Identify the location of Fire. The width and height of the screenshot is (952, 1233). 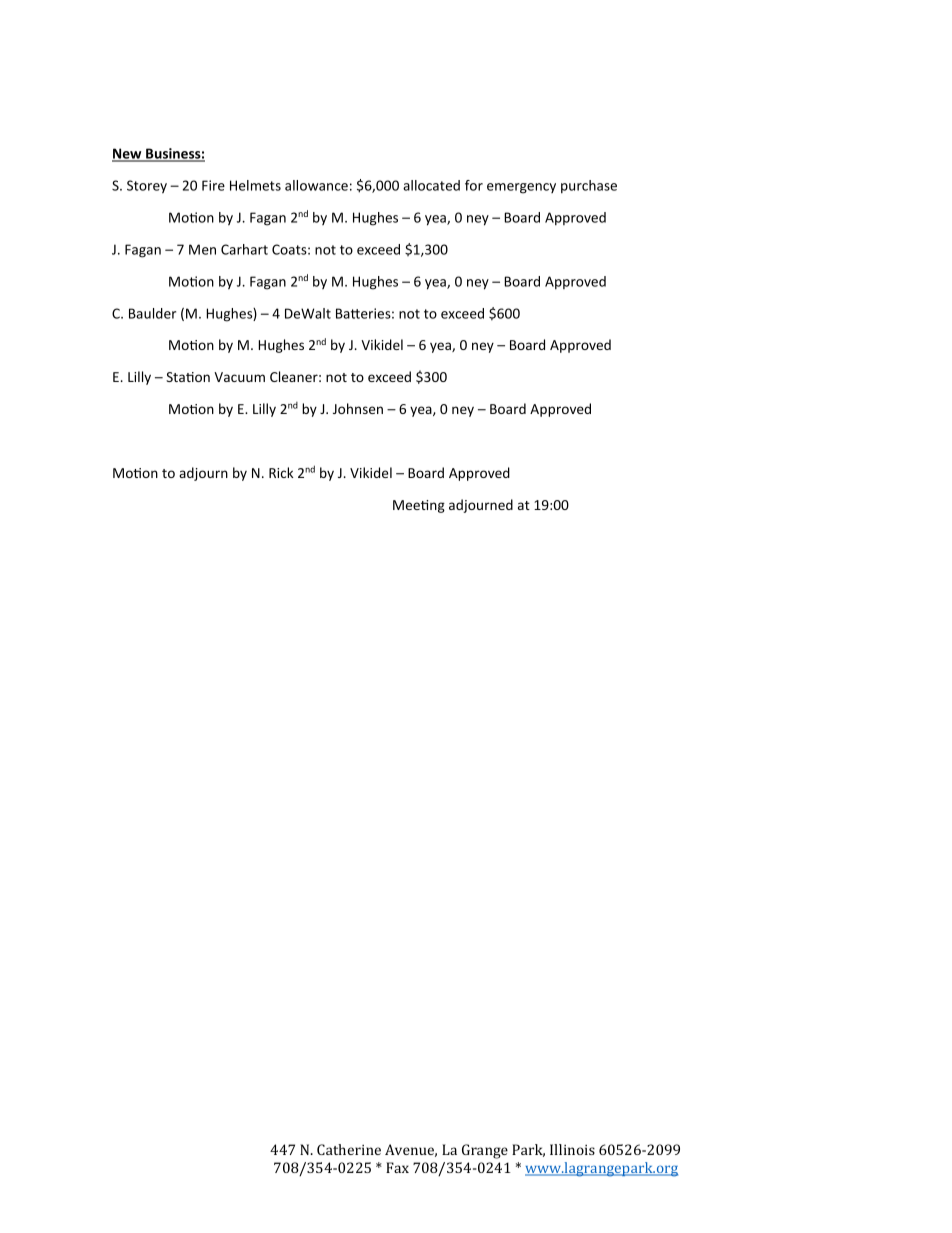
(213, 185).
